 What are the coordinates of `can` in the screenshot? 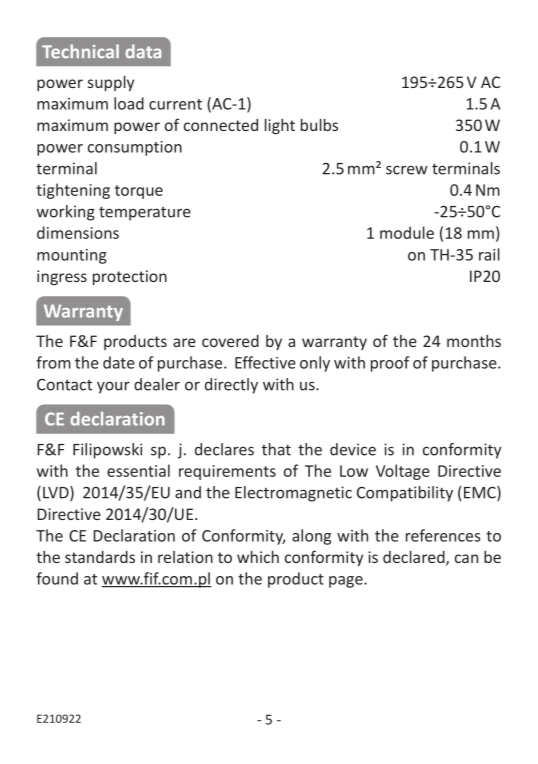 It's located at (466, 558).
